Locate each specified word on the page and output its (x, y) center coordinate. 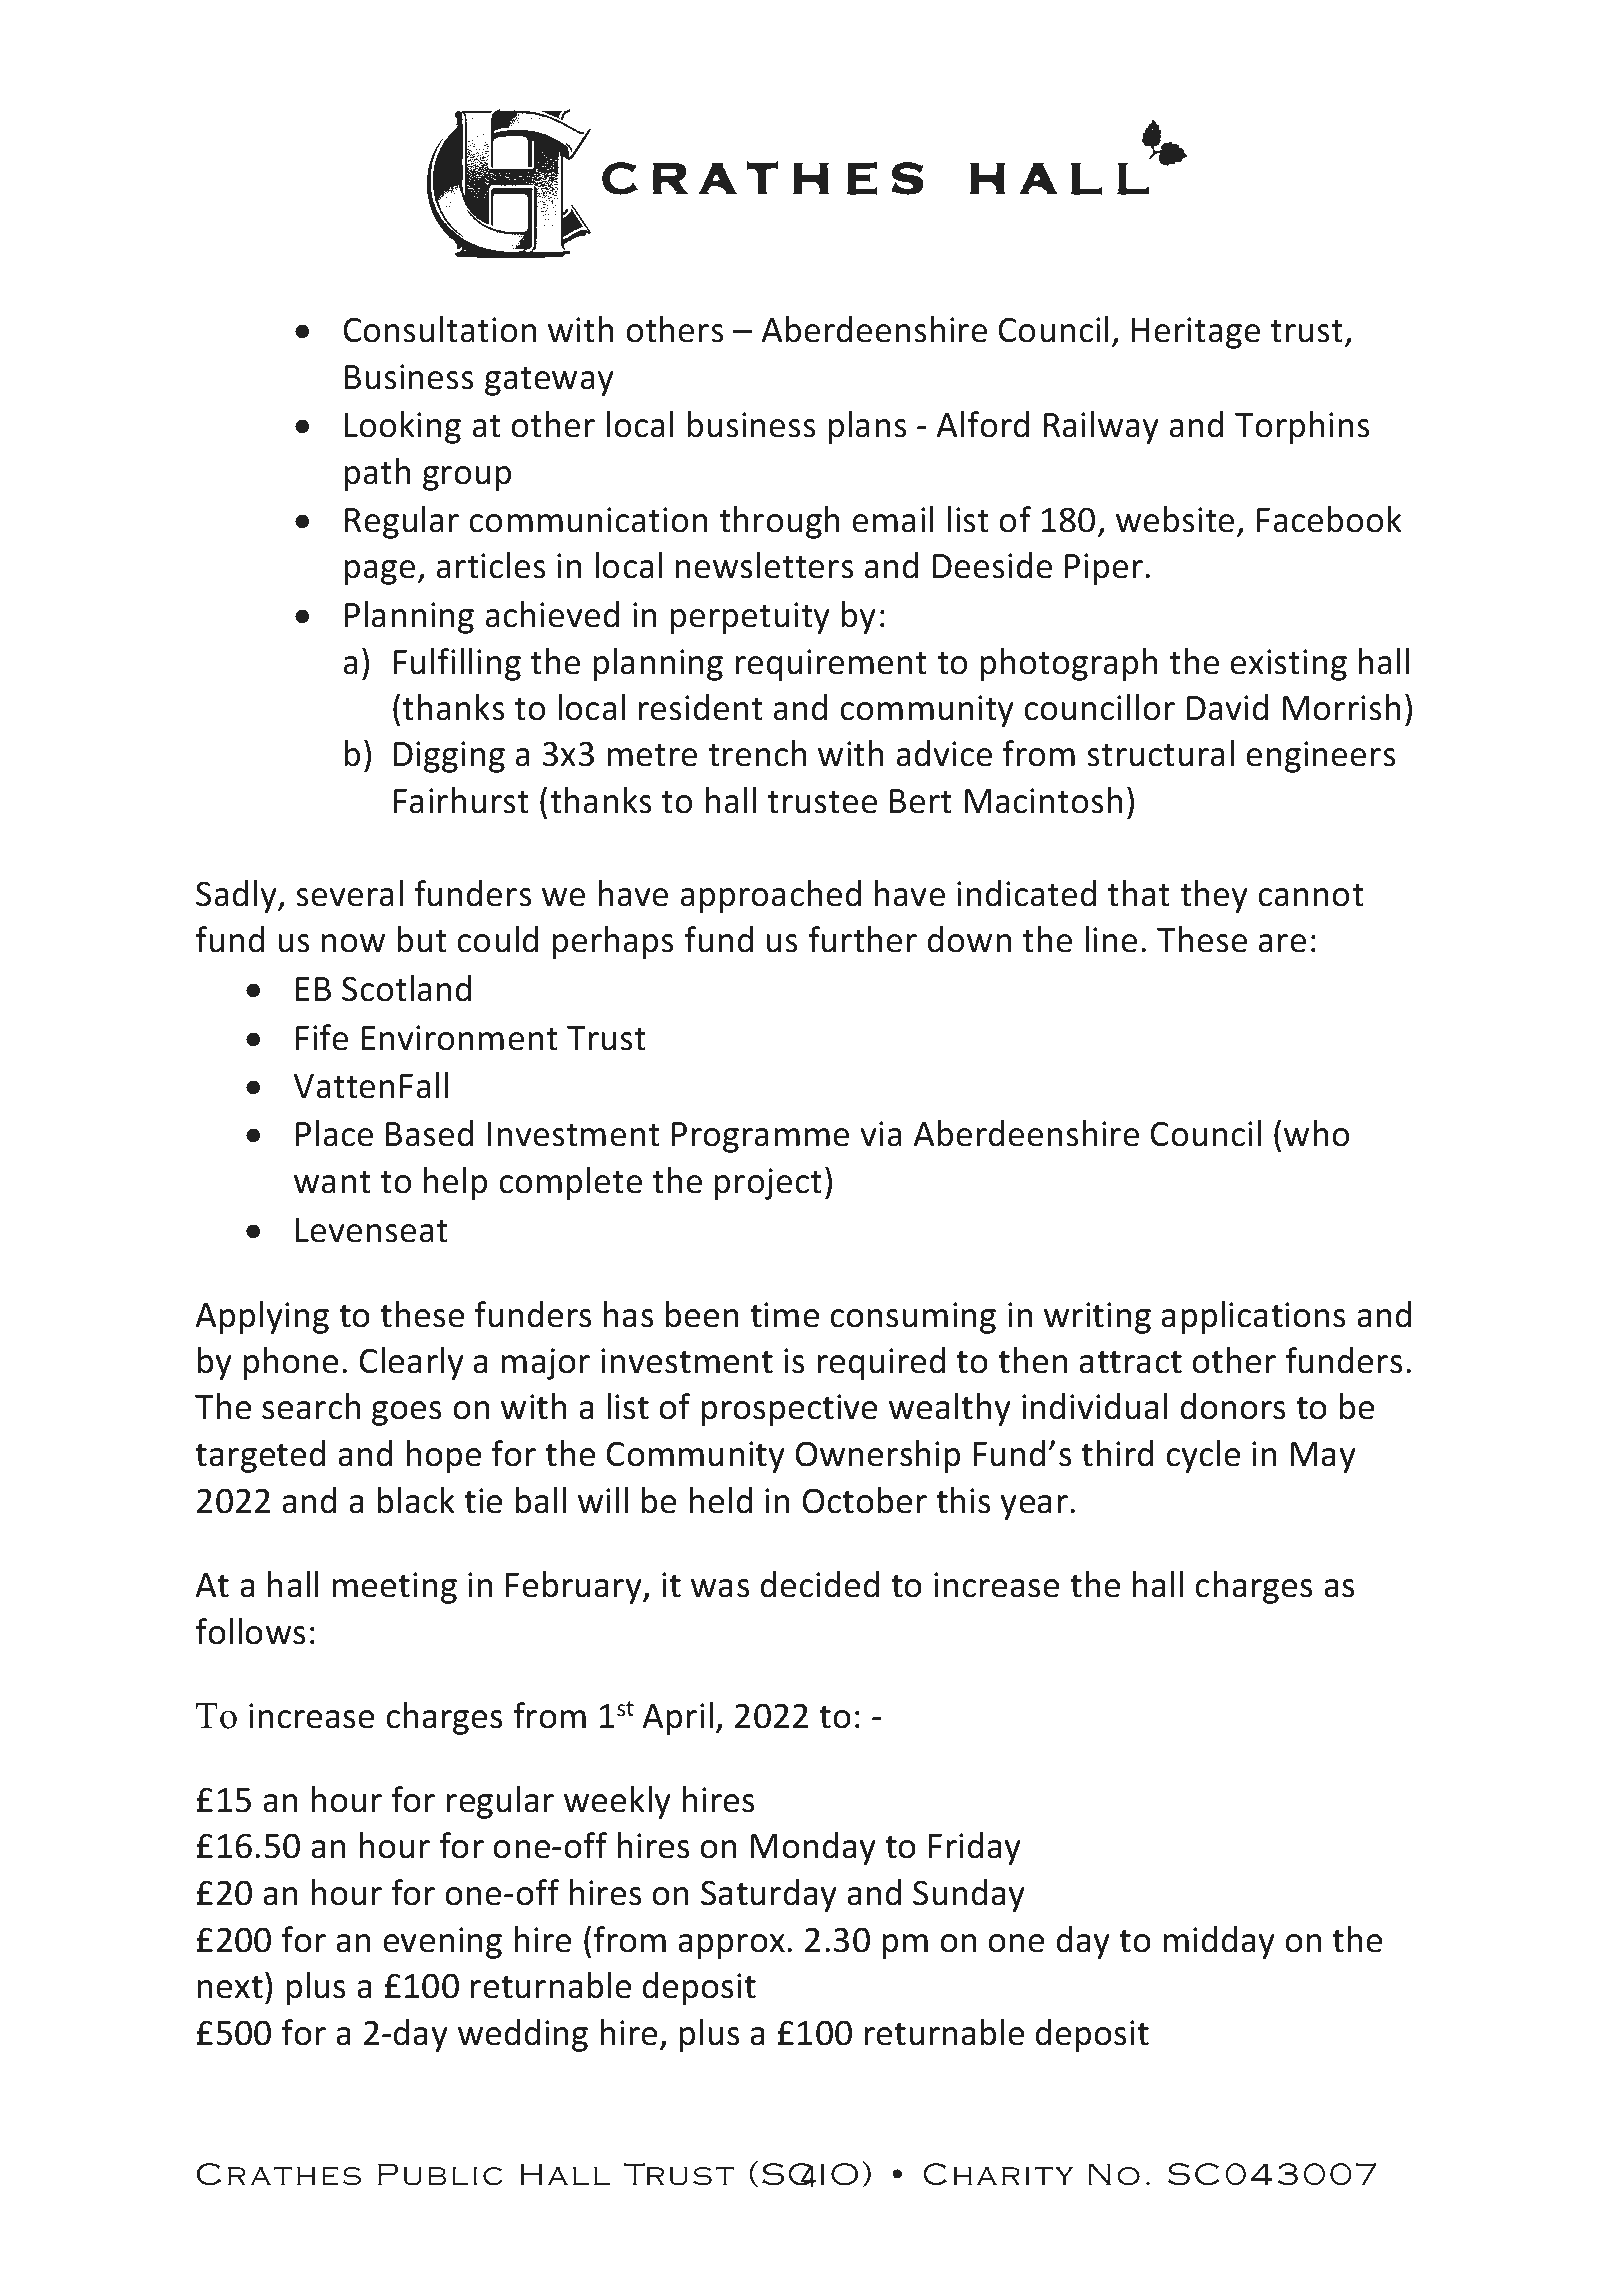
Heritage (1196, 333)
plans (868, 427)
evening (442, 1943)
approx (731, 1946)
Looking (403, 427)
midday (1219, 1942)
